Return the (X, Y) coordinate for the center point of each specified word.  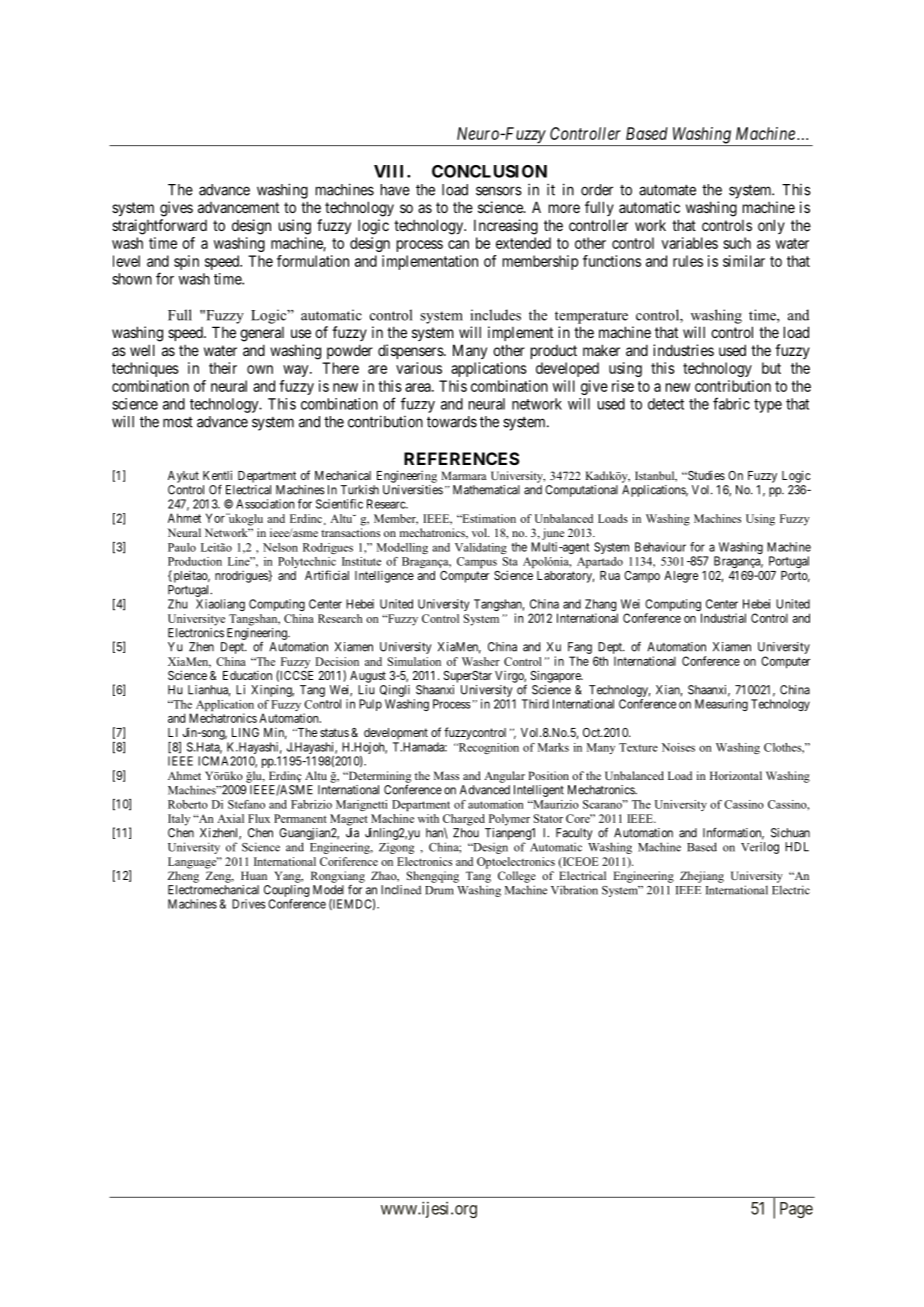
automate (667, 190)
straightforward (159, 227)
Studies (705, 475)
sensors (499, 191)
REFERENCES (462, 458)
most (178, 422)
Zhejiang (702, 877)
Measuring (721, 705)
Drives (249, 904)
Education (247, 675)
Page (796, 1210)
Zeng (219, 877)
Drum (439, 890)
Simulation (414, 661)
